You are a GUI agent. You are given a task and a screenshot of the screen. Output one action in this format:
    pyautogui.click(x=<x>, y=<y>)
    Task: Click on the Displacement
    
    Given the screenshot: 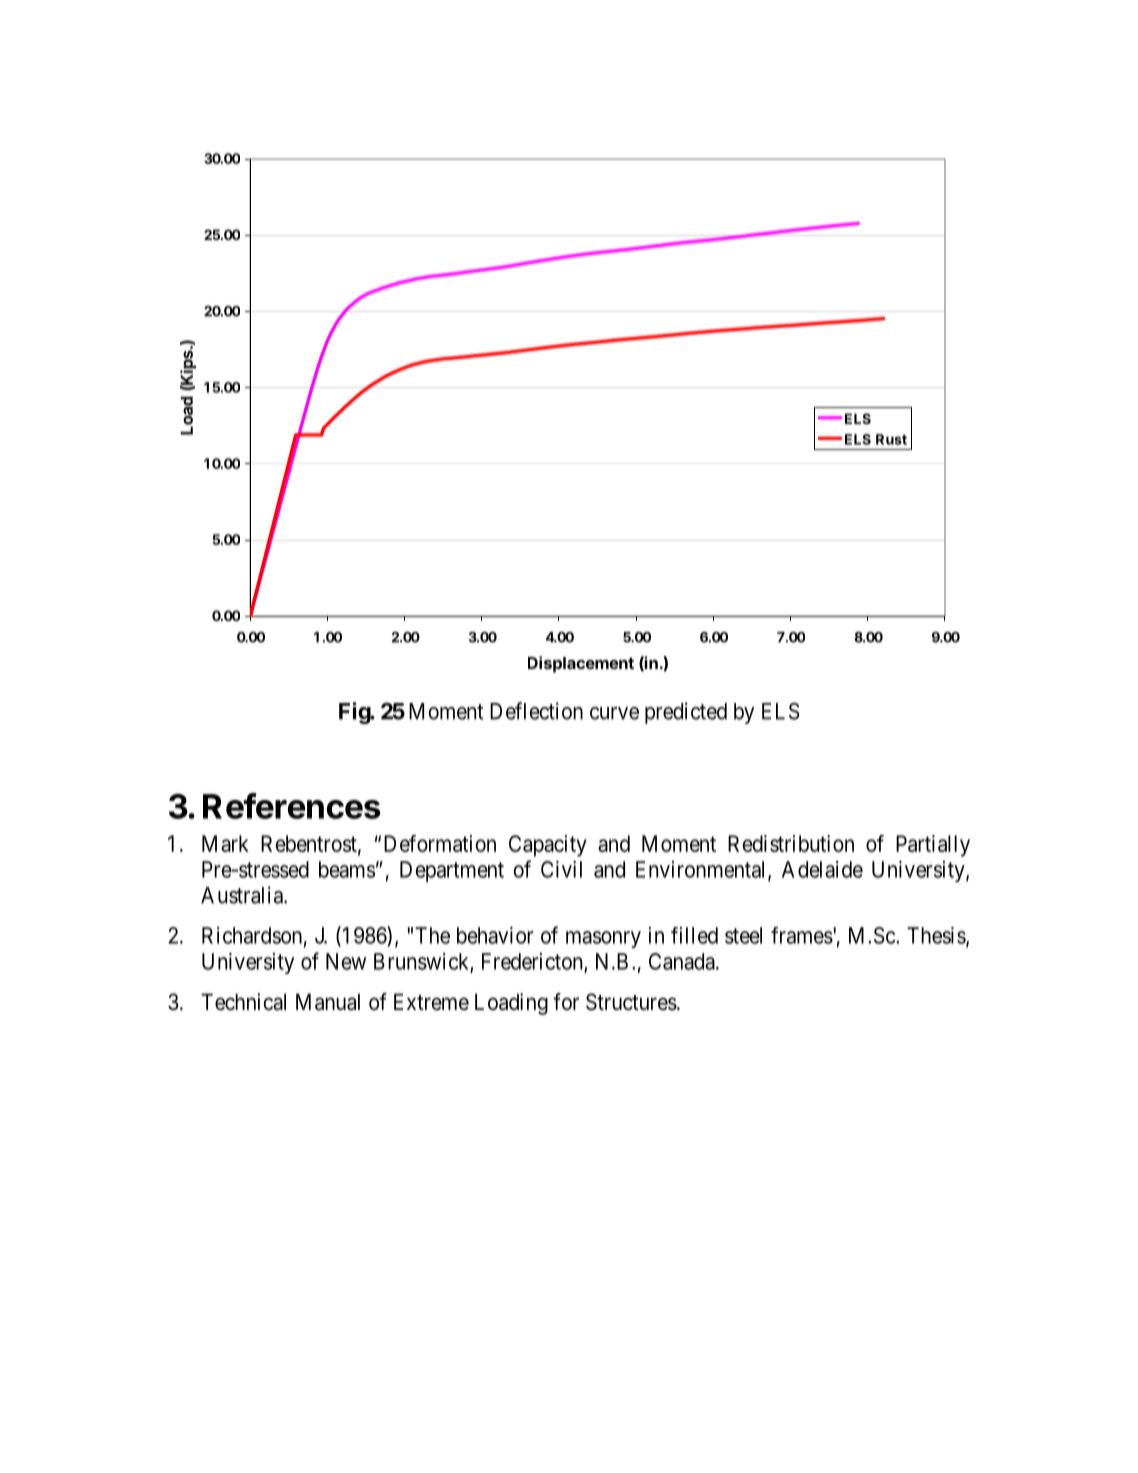 What is the action you would take?
    pyautogui.click(x=581, y=664)
